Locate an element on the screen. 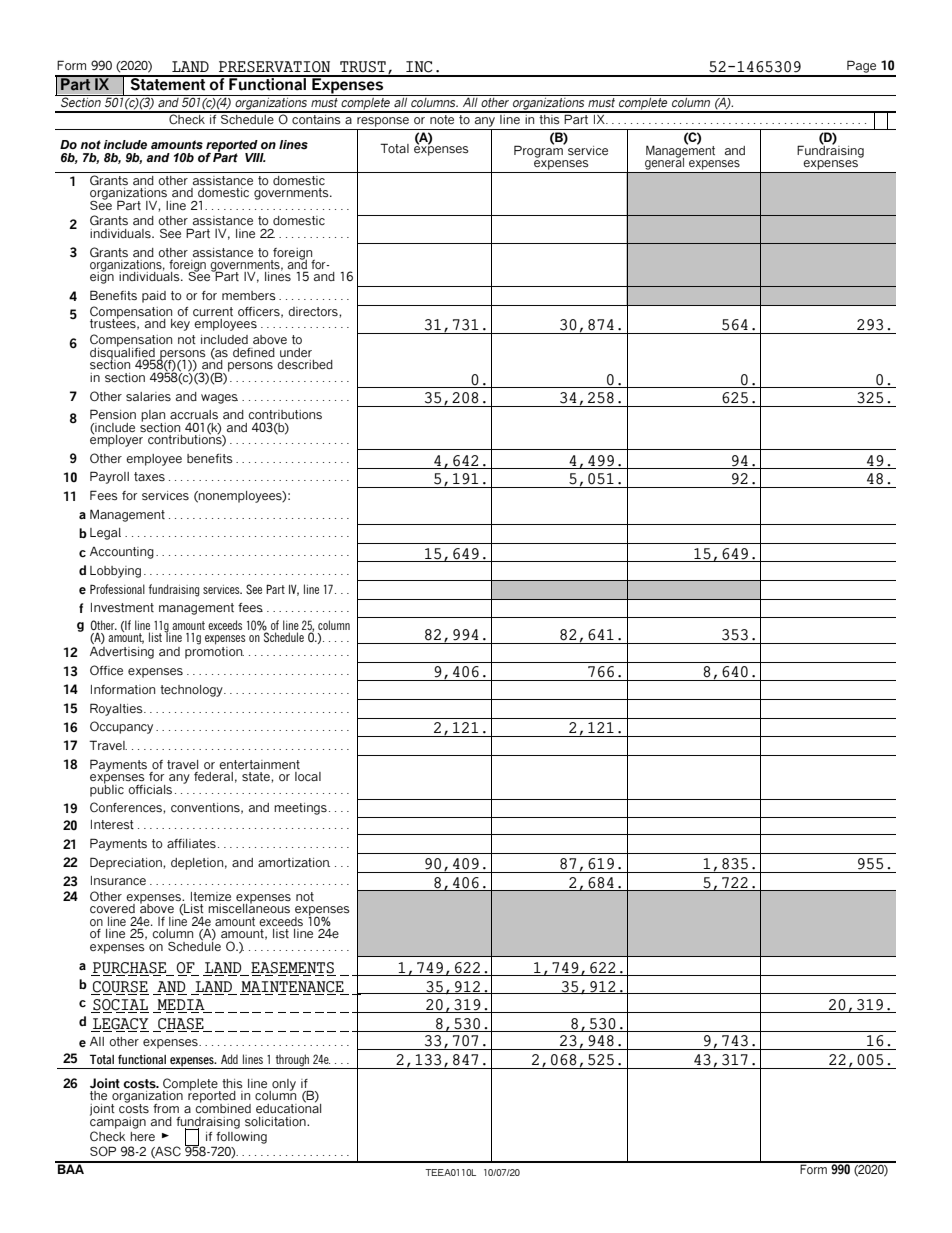 The height and width of the screenshot is (1233, 952). PRESERVATION is located at coordinates (274, 67).
